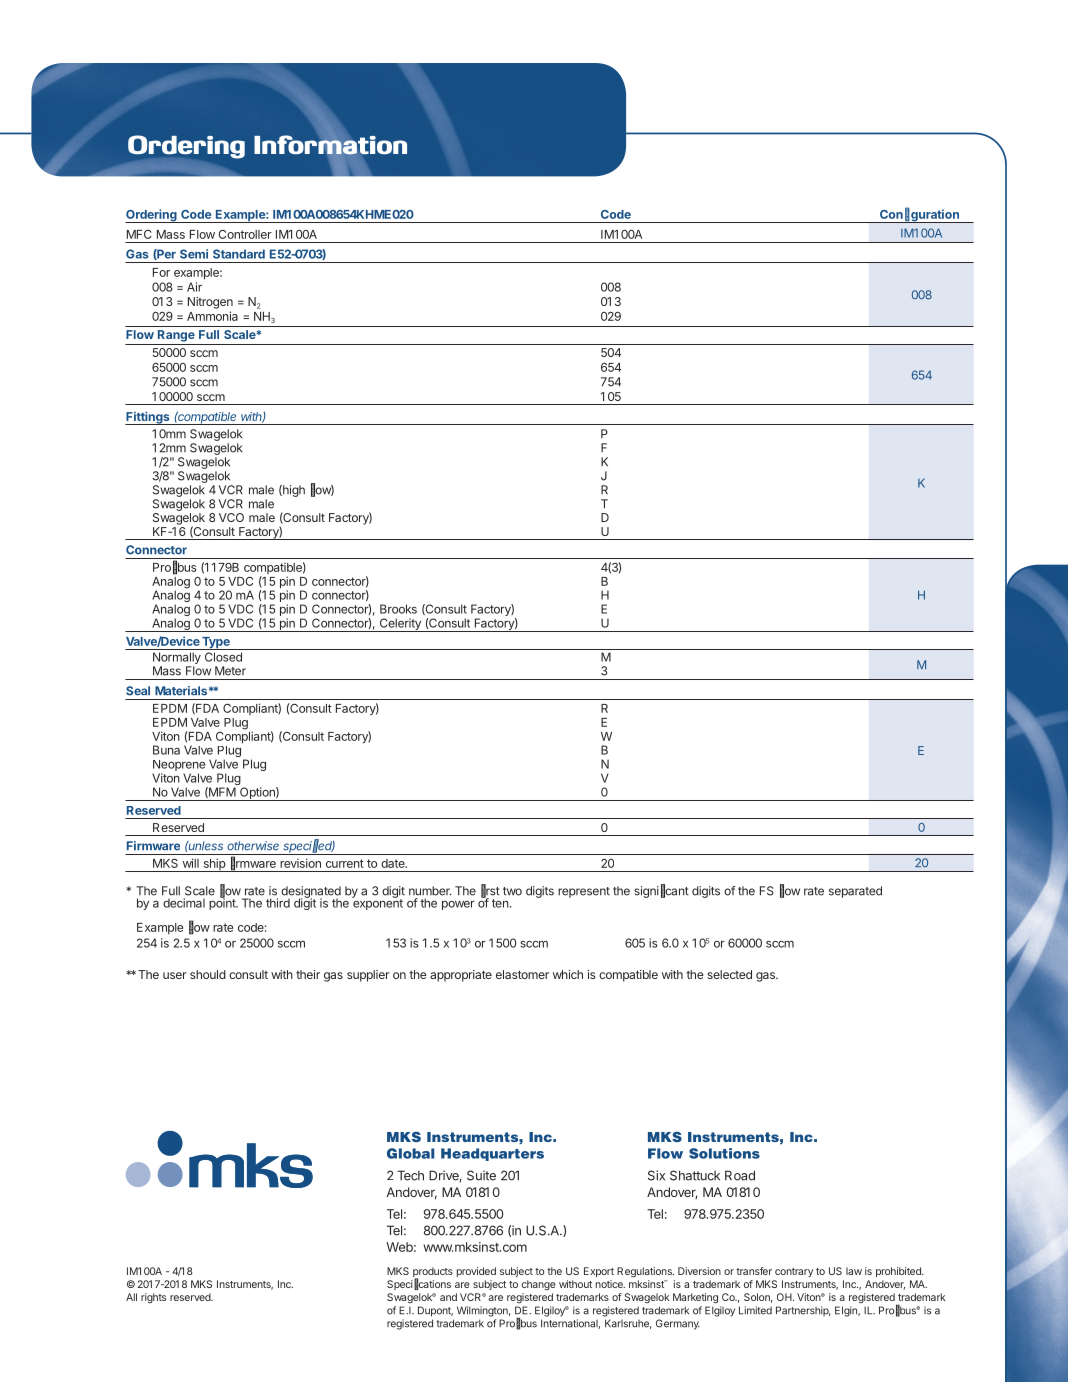 The height and width of the screenshot is (1382, 1068). What do you see at coordinates (166, 750) in the screenshot?
I see `Buna` at bounding box center [166, 750].
